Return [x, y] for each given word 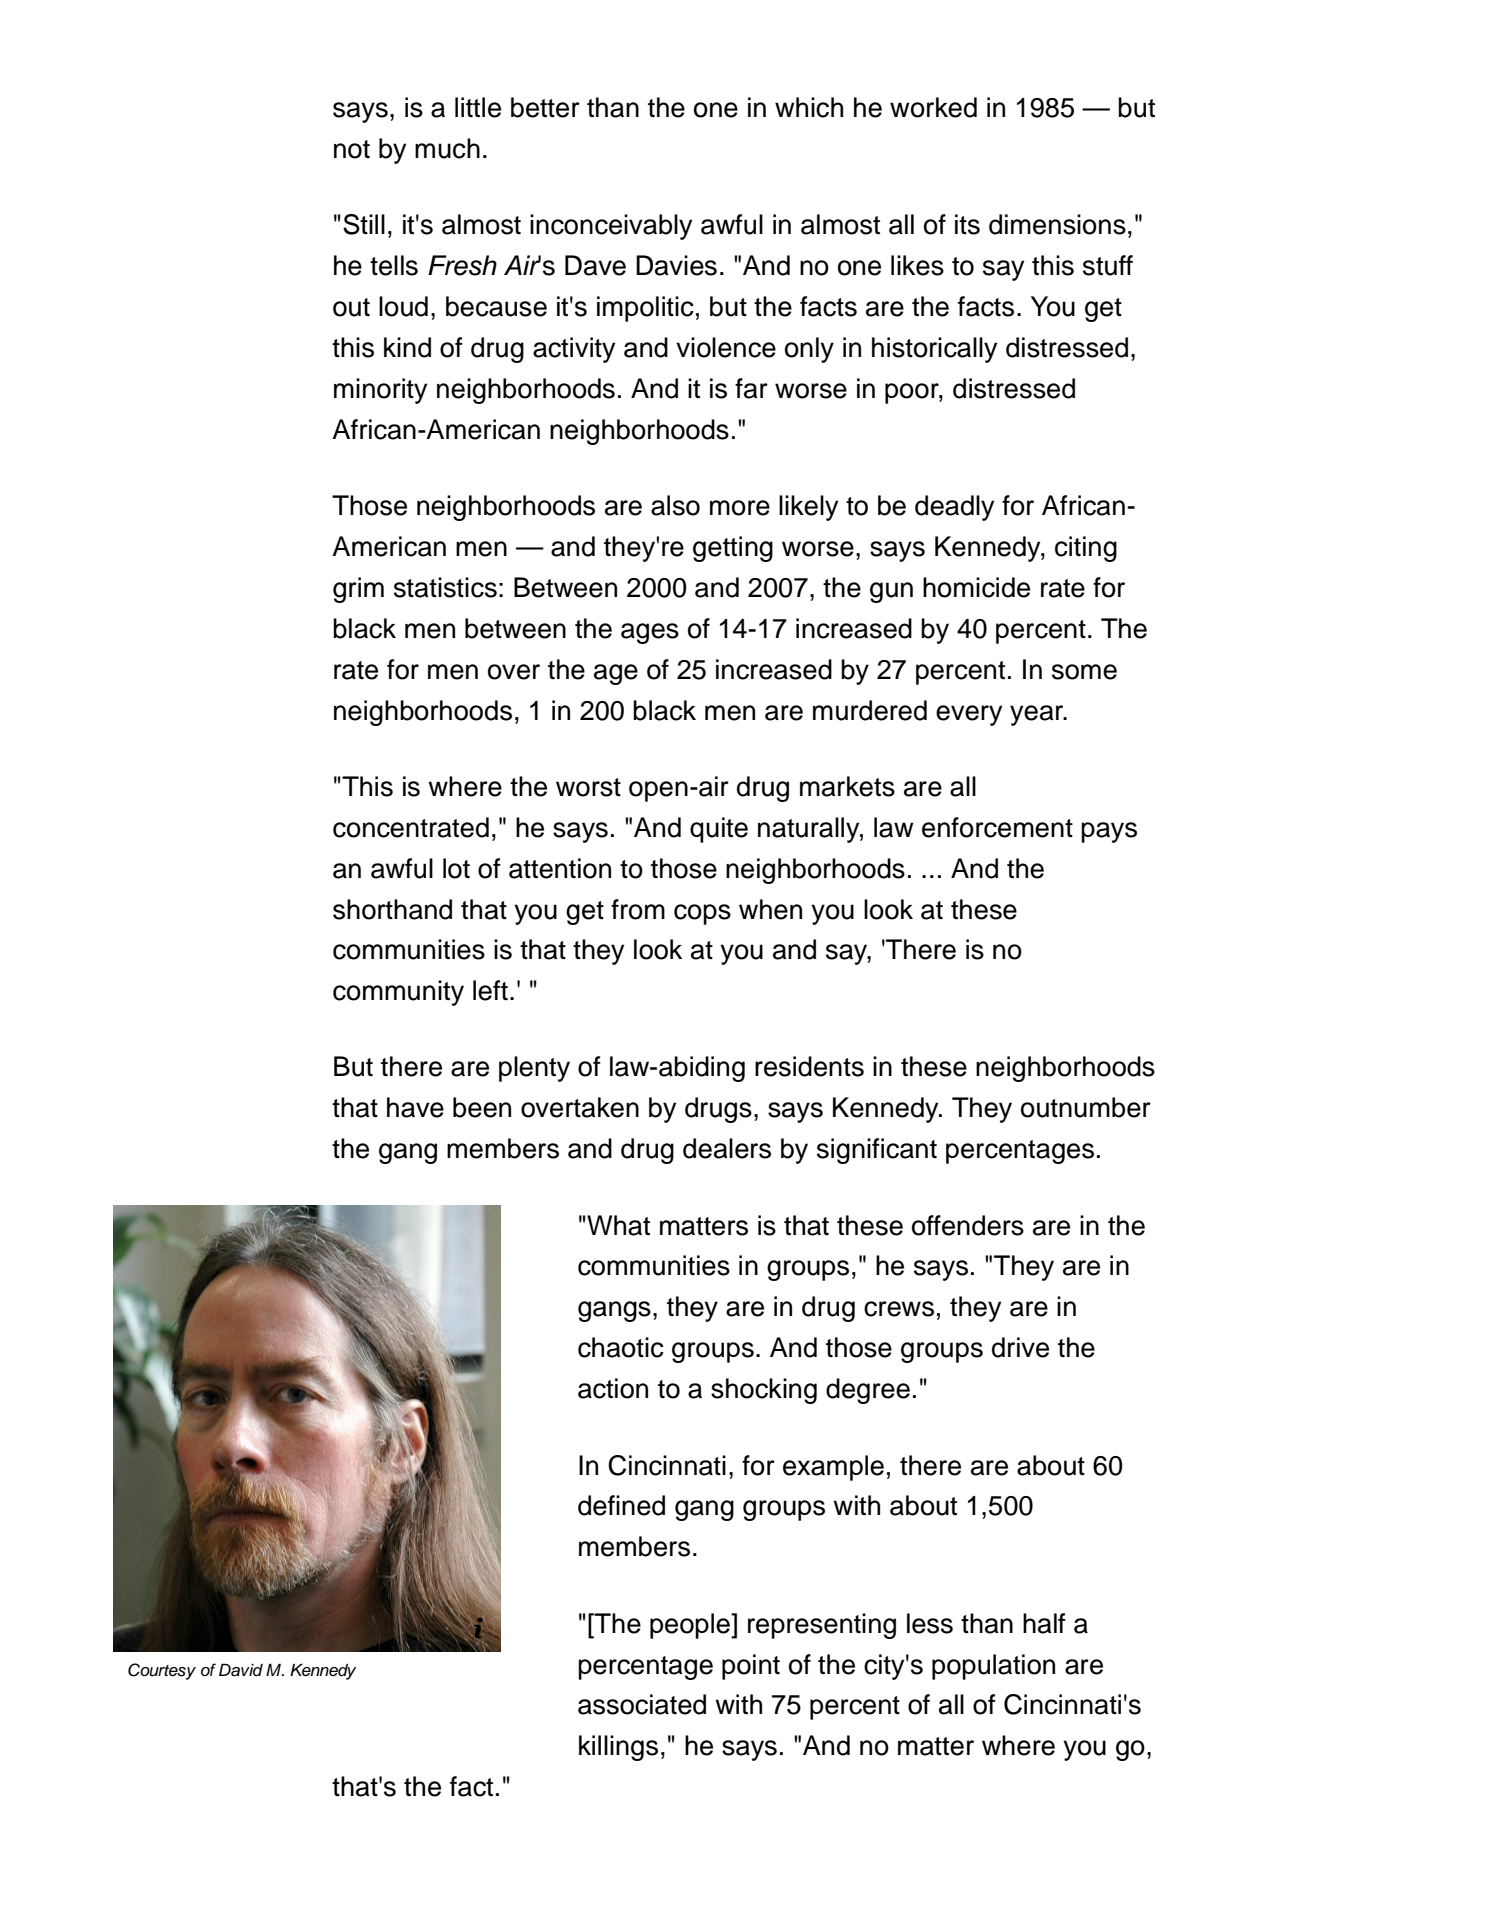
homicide [976, 587]
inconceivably [611, 227]
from [638, 909]
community [398, 993]
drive [1020, 1347]
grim [358, 590]
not [352, 149]
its [967, 224]
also [675, 505]
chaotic [621, 1347]
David [241, 1670]
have [415, 1107]
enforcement [997, 827]
